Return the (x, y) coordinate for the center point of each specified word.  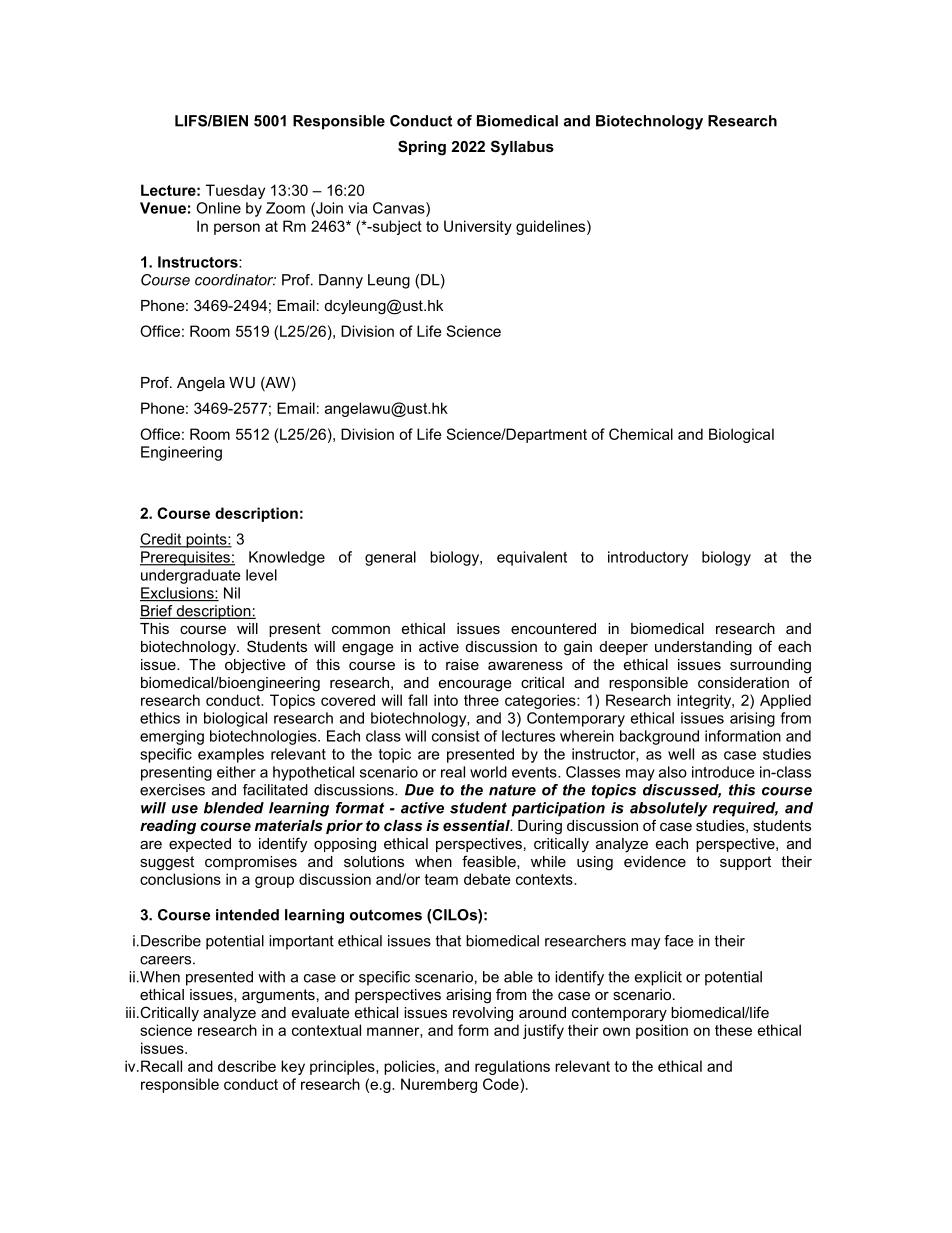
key (293, 1067)
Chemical (641, 434)
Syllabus (522, 148)
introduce (723, 772)
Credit (162, 540)
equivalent (532, 558)
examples (231, 755)
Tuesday (235, 191)
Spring (422, 148)
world (488, 772)
